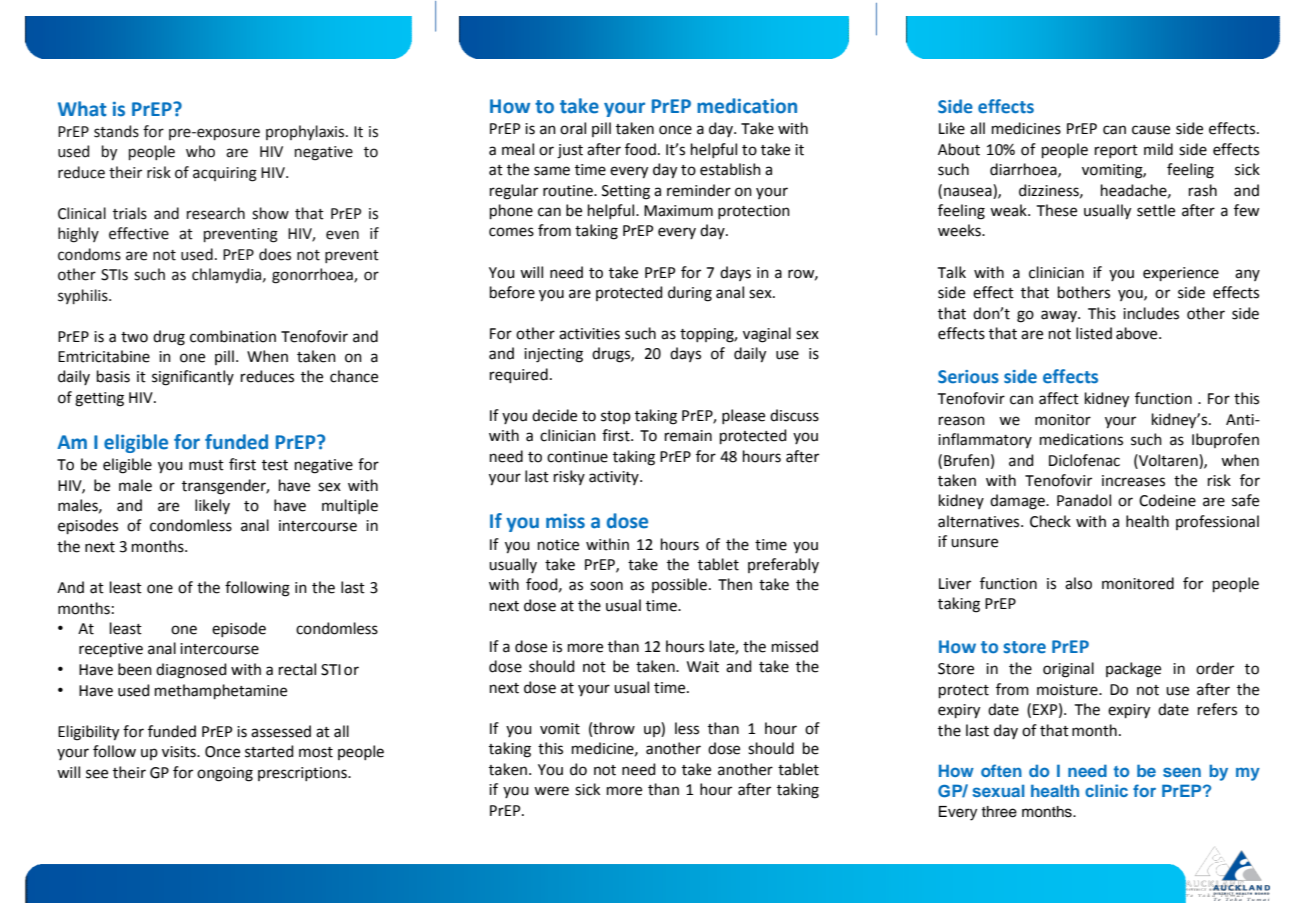 This screenshot has width=1308, height=924. What do you see at coordinates (1182, 772) in the screenshot?
I see `seen` at bounding box center [1182, 772].
